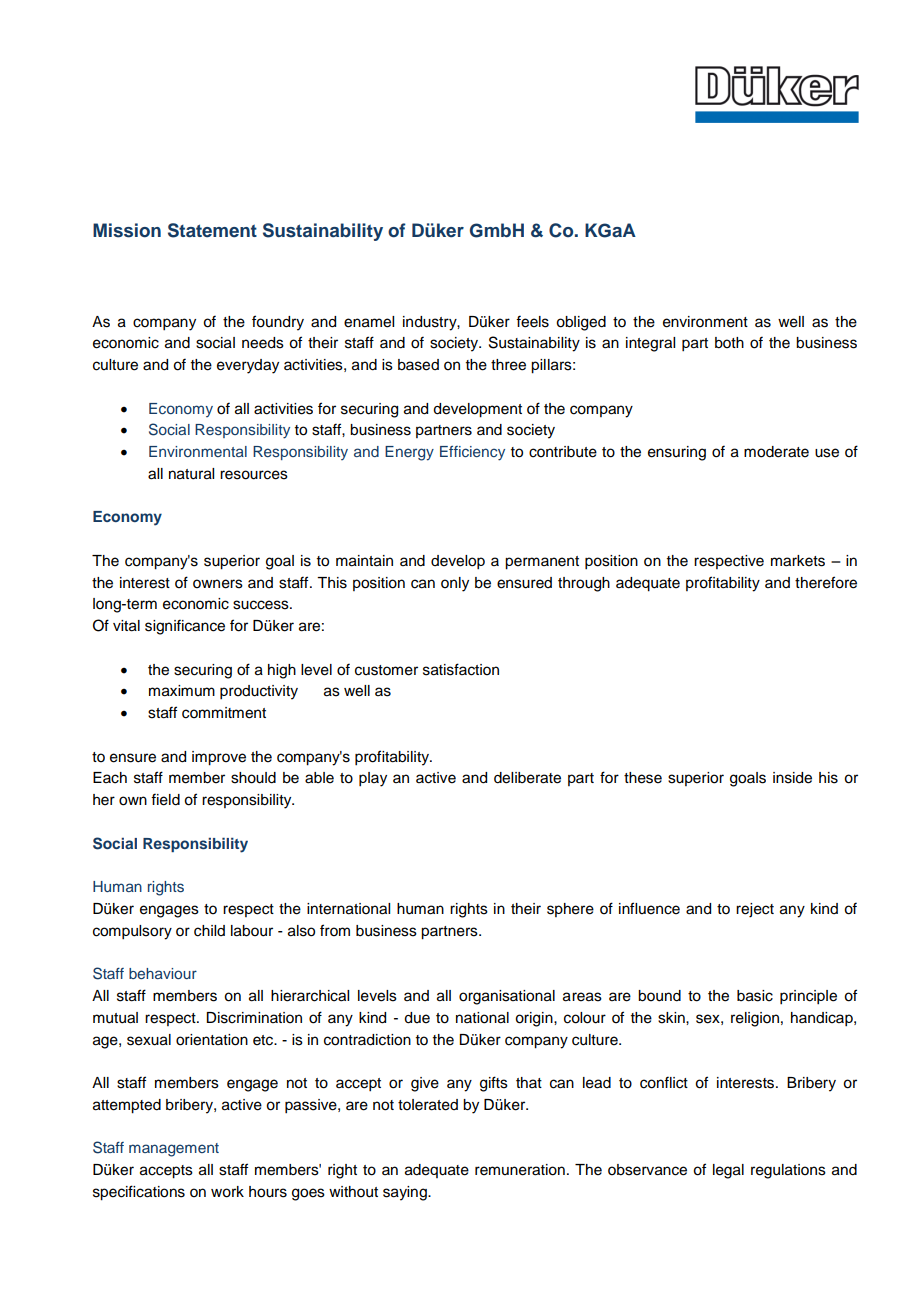 This screenshot has height=1308, width=924. Describe the element at coordinates (532, 321) in the screenshot. I see `feels` at that location.
